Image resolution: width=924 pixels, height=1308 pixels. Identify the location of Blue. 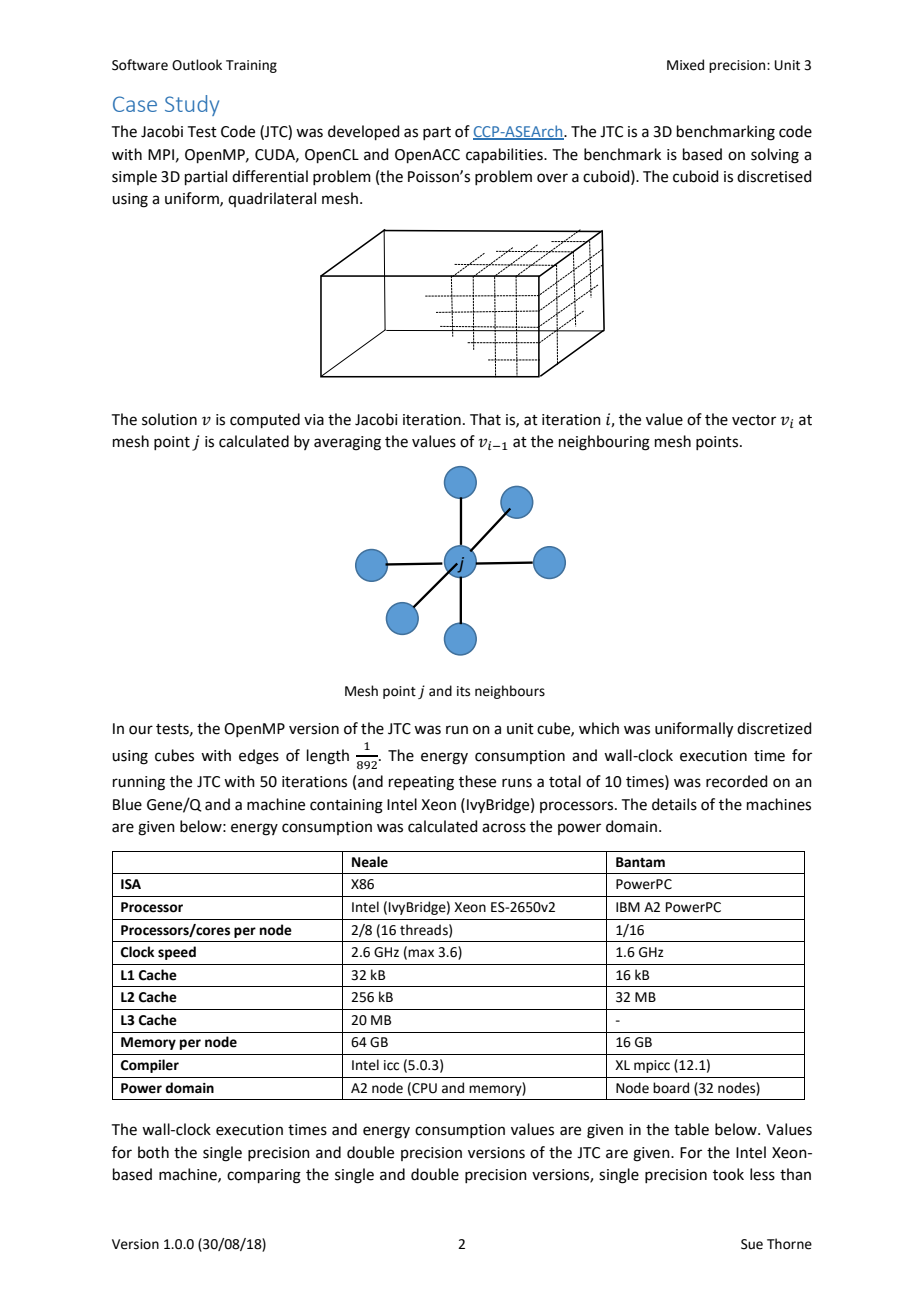
(127, 804).
